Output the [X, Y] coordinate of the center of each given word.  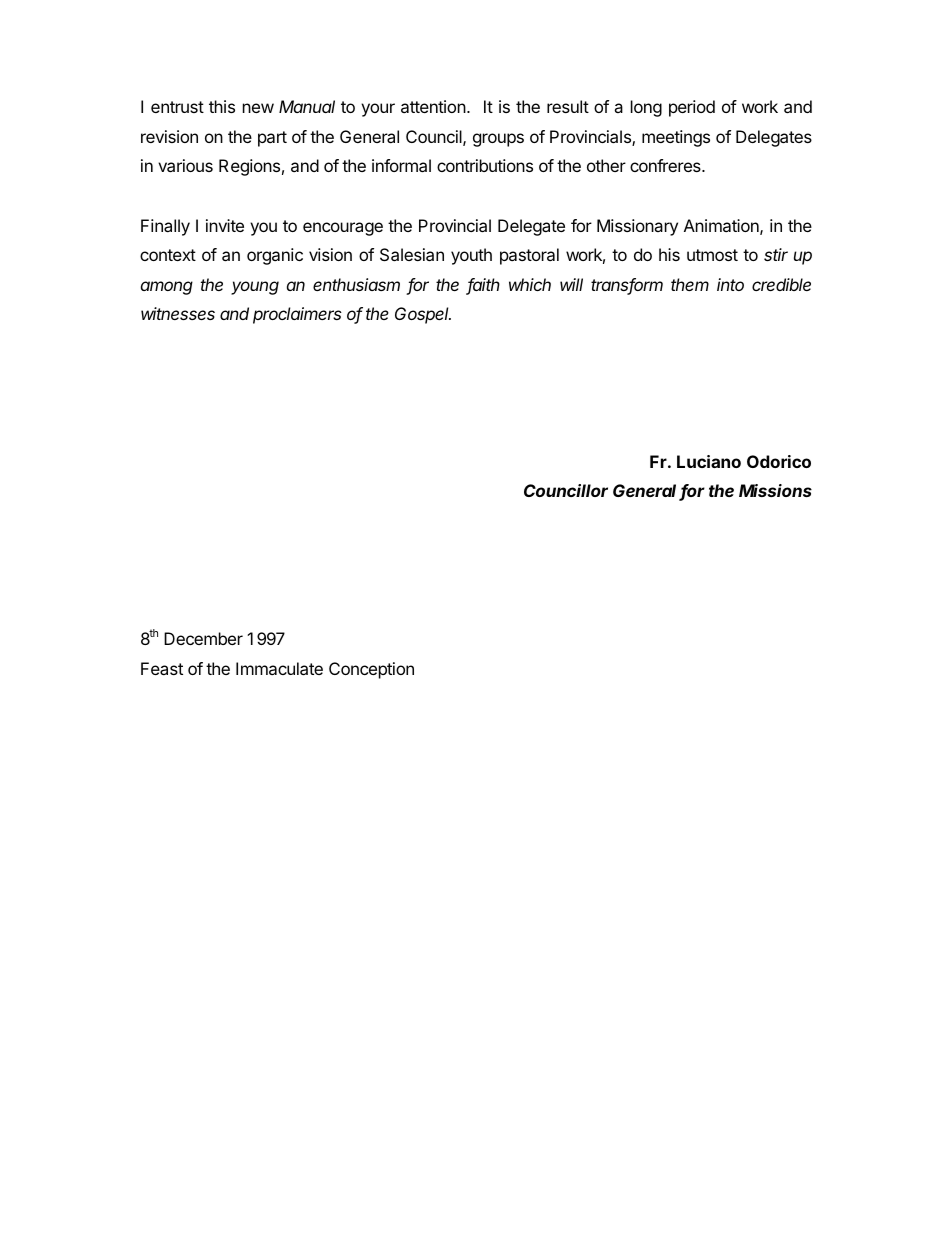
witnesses [178, 313]
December [203, 638]
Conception [371, 670]
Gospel [423, 315]
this [222, 106]
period [692, 108]
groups [498, 140]
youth [471, 256]
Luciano [709, 461]
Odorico [779, 461]
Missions [775, 490]
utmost [712, 255]
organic [275, 256]
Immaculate [279, 668]
